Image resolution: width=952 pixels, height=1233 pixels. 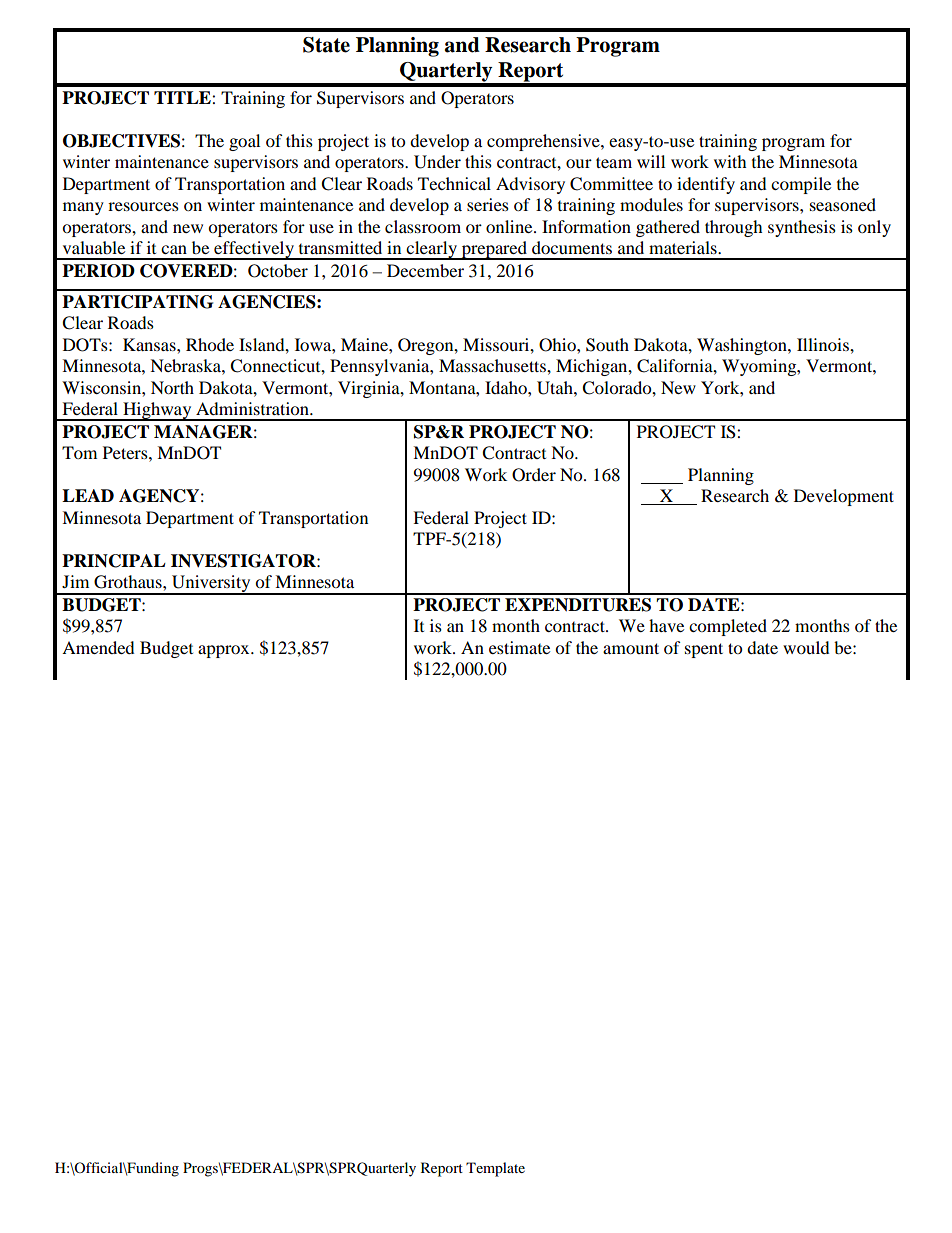 What do you see at coordinates (519, 647) in the screenshot?
I see `estimate` at bounding box center [519, 647].
